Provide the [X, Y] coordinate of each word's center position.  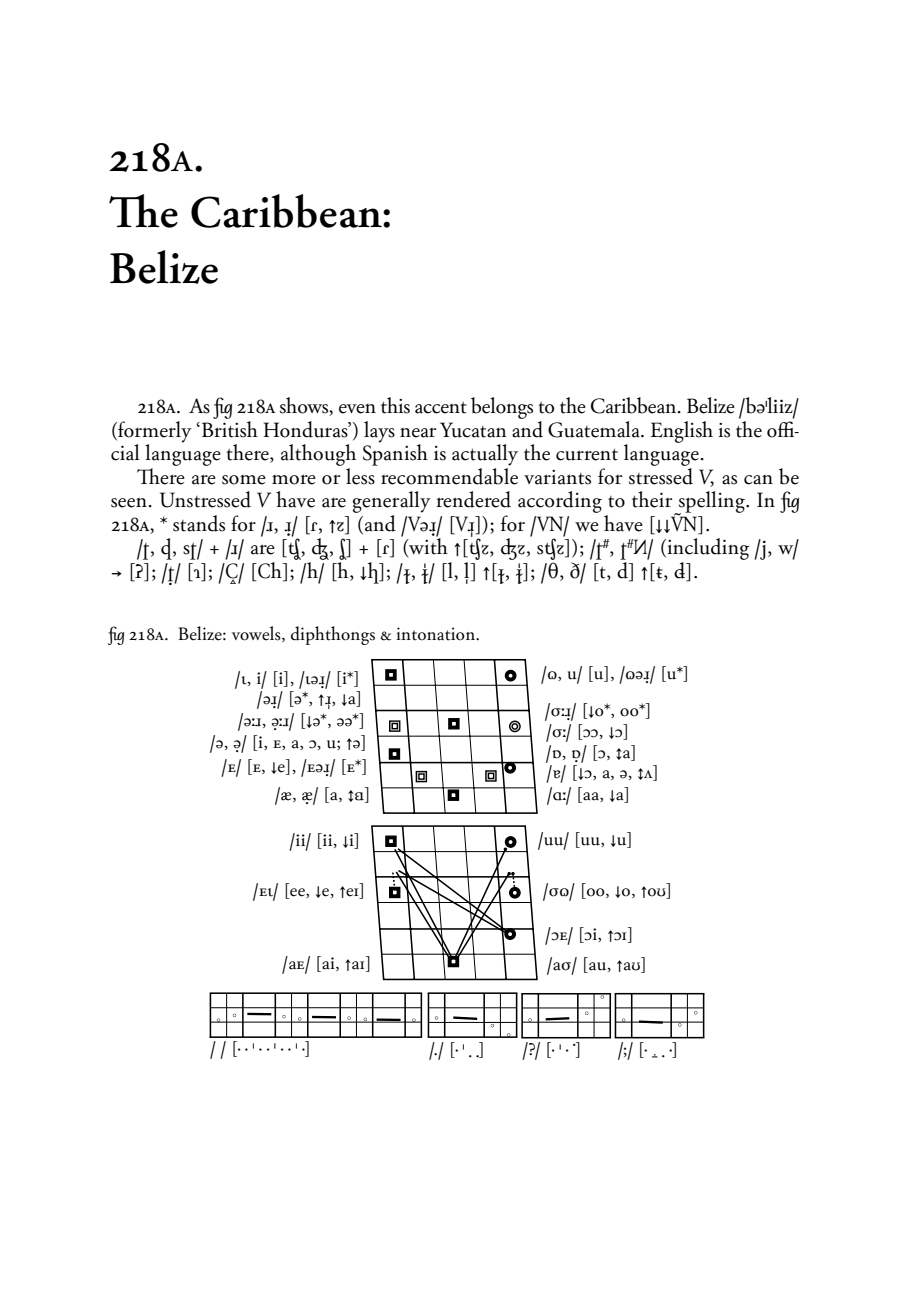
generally [392, 502]
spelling [712, 503]
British [230, 428]
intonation [437, 634]
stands [199, 523]
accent [441, 408]
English [682, 432]
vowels [257, 634]
